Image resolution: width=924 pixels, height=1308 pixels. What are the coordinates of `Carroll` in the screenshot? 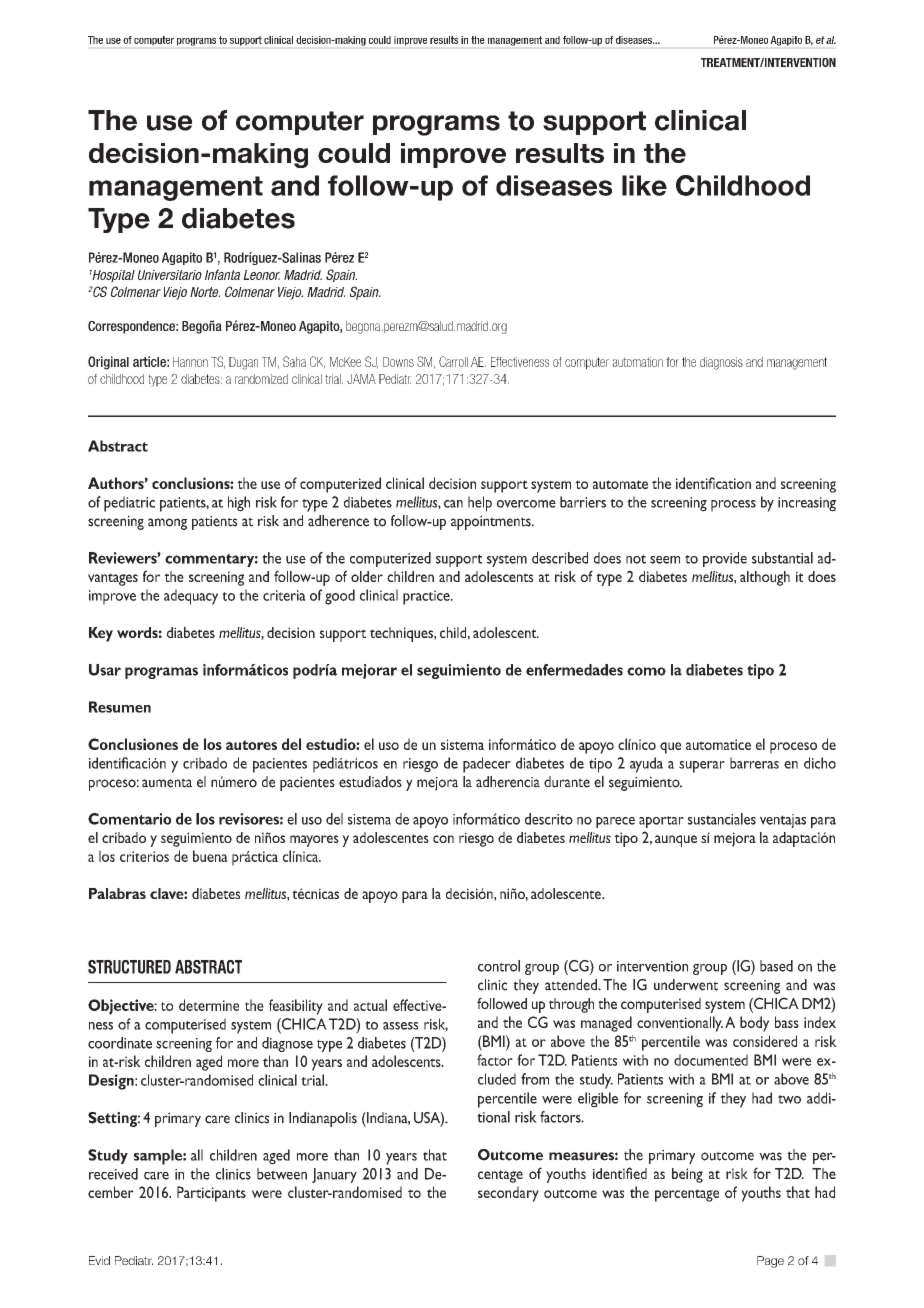 It's located at (453, 361).
